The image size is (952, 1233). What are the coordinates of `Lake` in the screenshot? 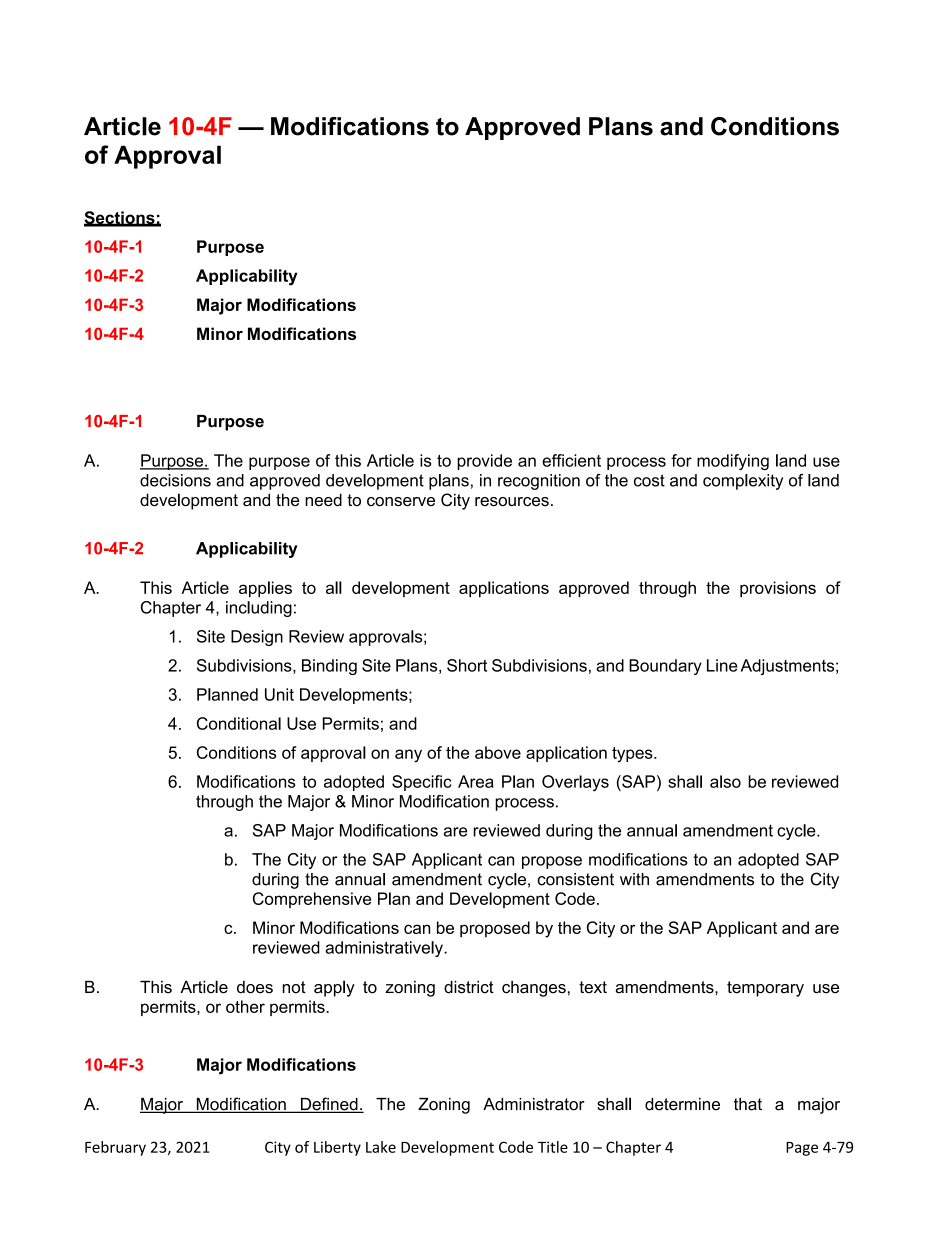 It's located at (381, 1147).
